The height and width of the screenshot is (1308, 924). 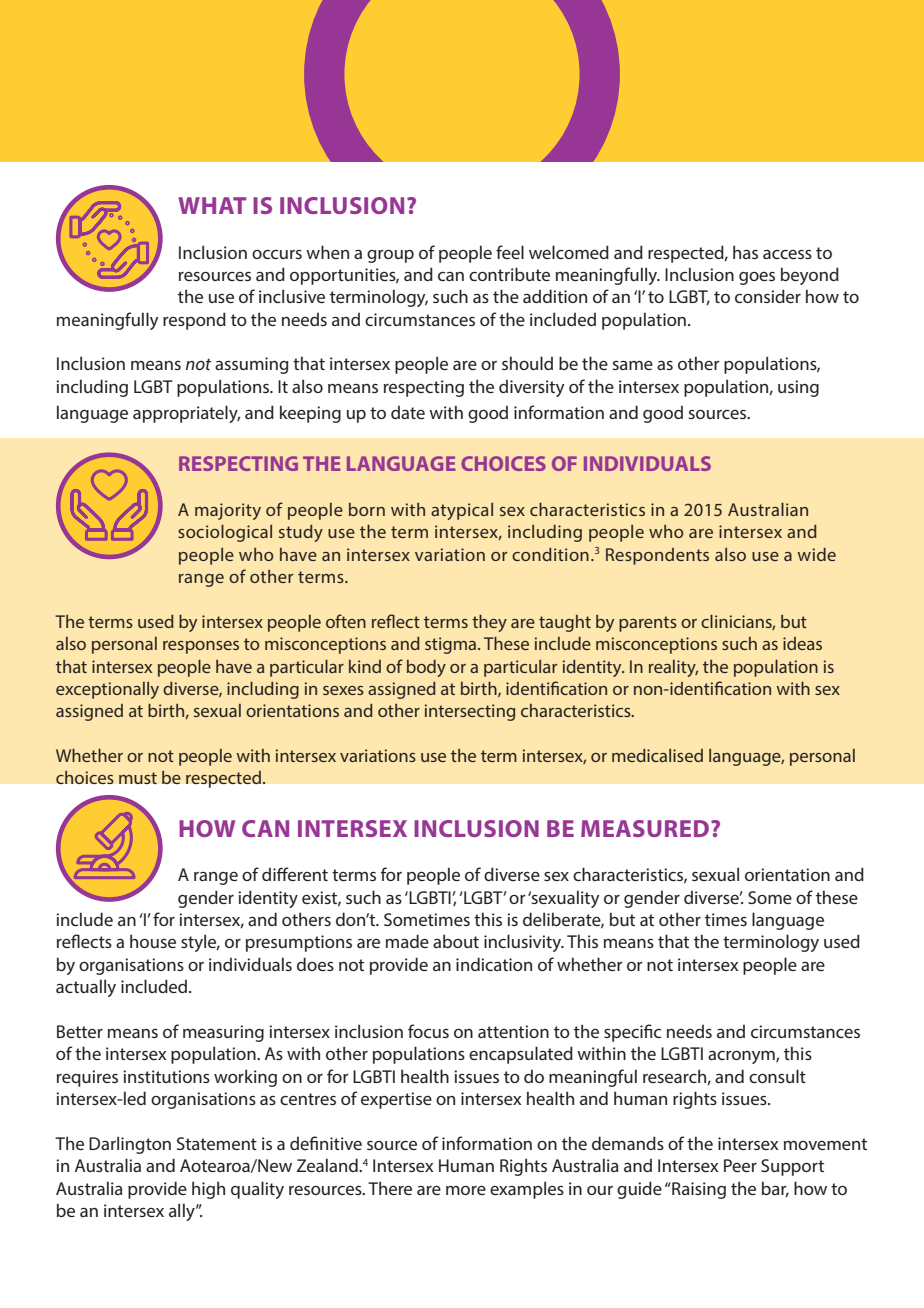 I want to click on more, so click(x=466, y=1190).
